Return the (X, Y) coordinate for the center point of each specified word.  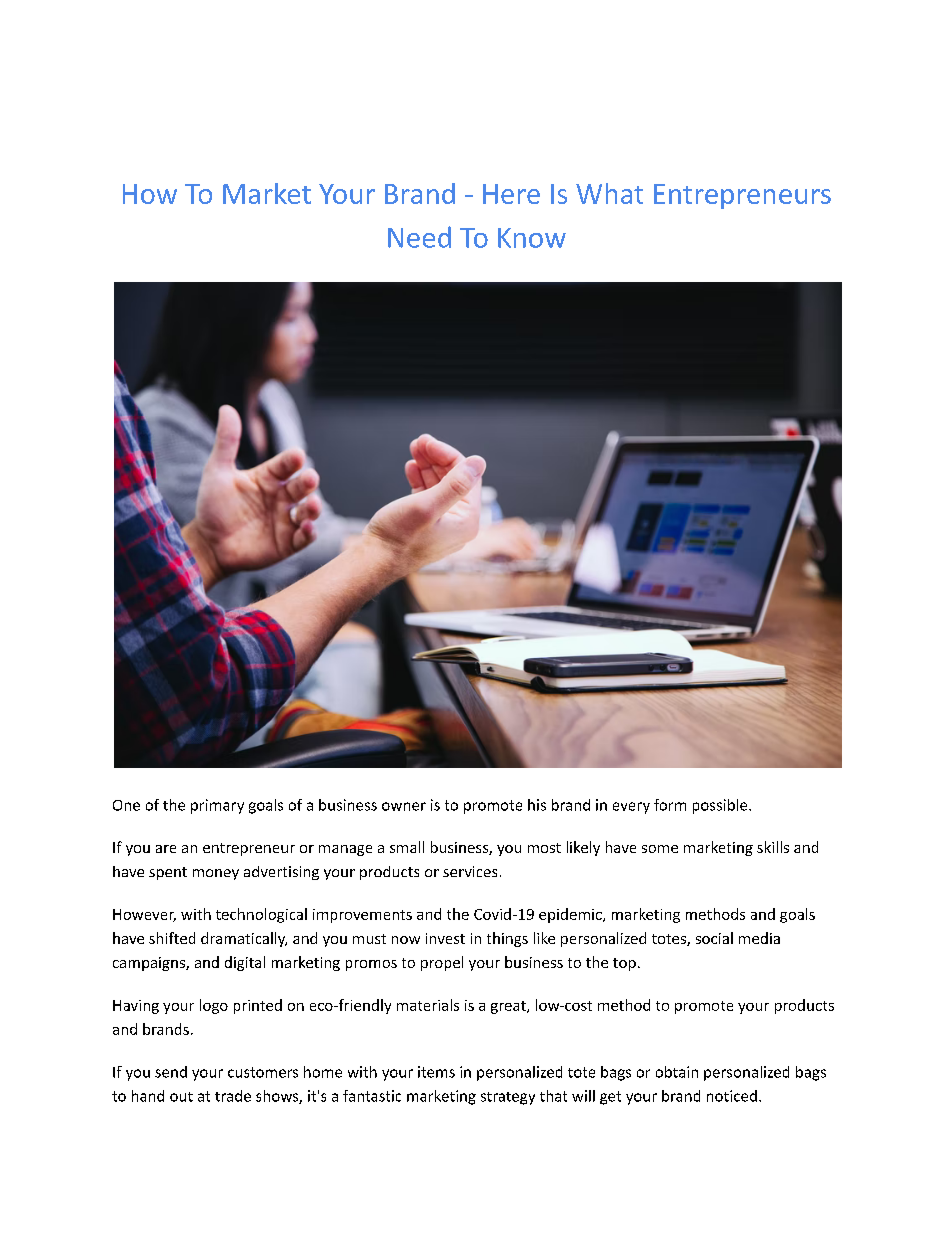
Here (511, 194)
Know (532, 238)
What (609, 193)
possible (721, 806)
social (714, 938)
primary (217, 806)
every (631, 808)
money (216, 874)
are (166, 849)
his (537, 805)
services (470, 871)
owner (404, 806)
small (407, 847)
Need (419, 237)
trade (233, 1096)
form (670, 805)
